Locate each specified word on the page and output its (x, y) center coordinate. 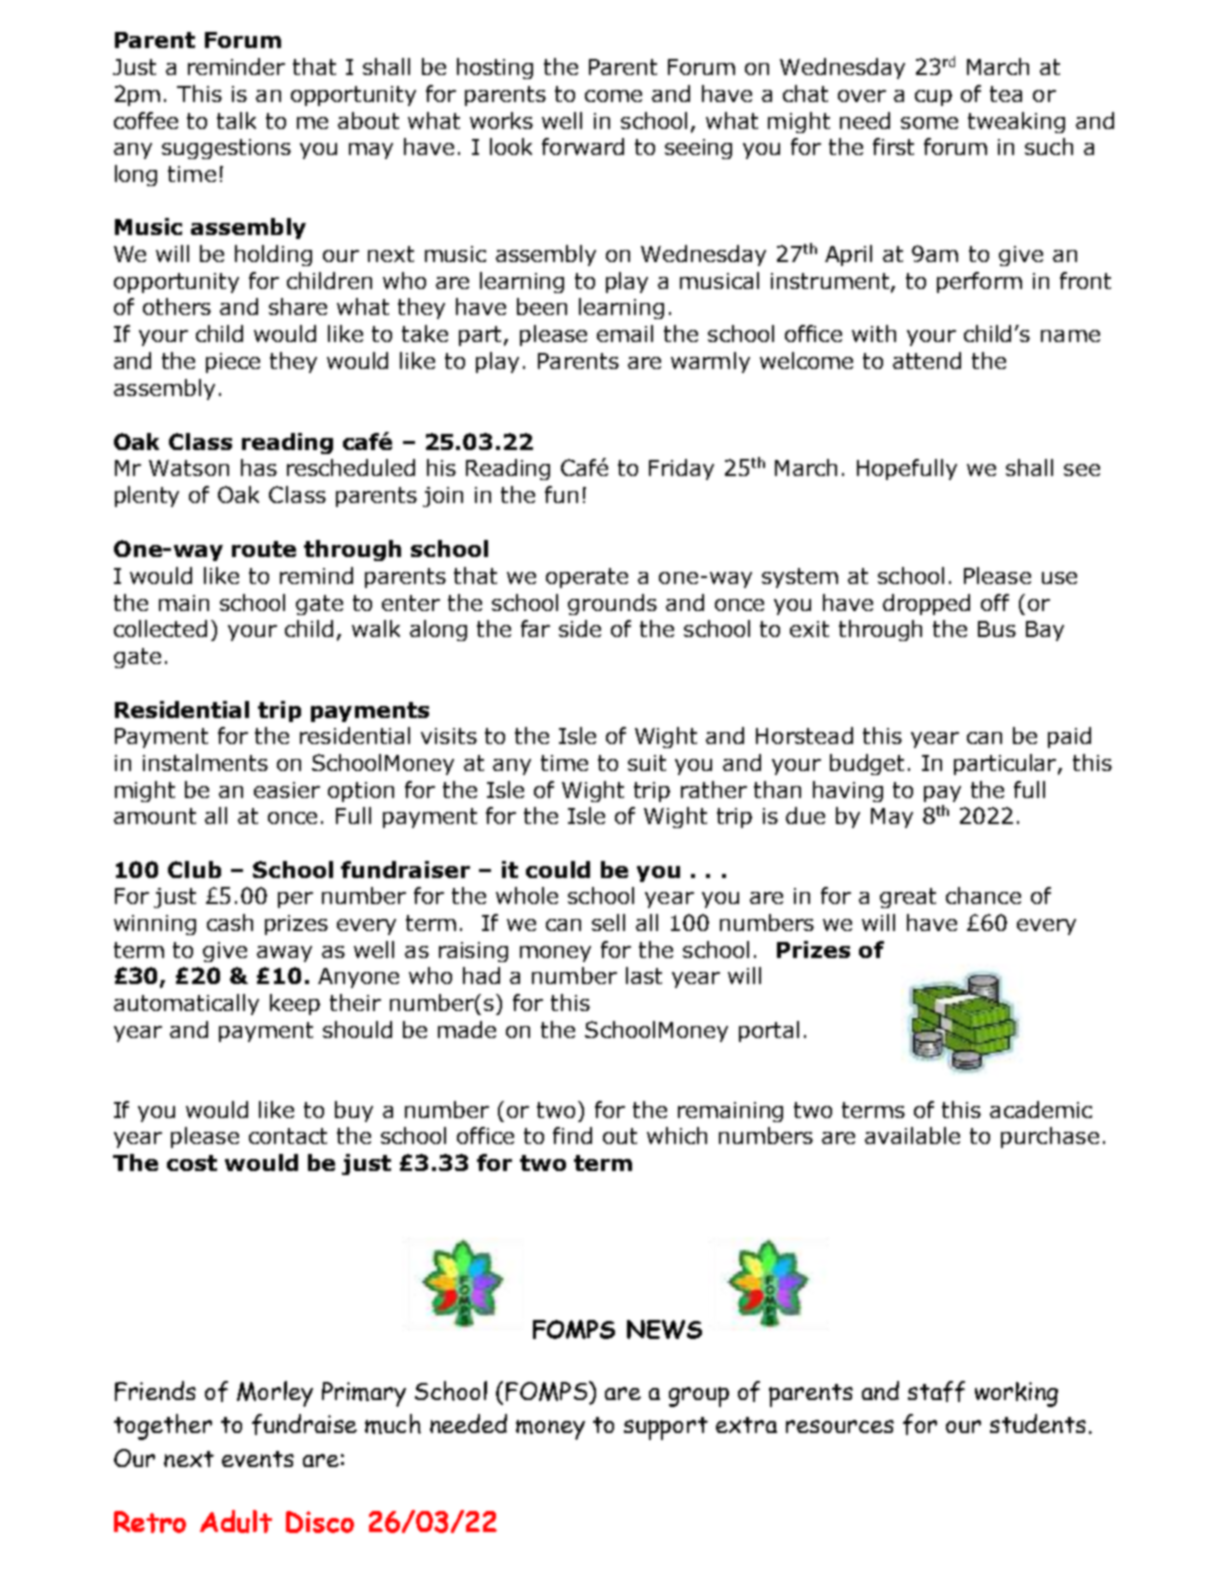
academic (1041, 1109)
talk (236, 120)
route (264, 549)
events (258, 1459)
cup (933, 98)
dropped (926, 604)
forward (583, 146)
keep (295, 1004)
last (644, 975)
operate (587, 578)
